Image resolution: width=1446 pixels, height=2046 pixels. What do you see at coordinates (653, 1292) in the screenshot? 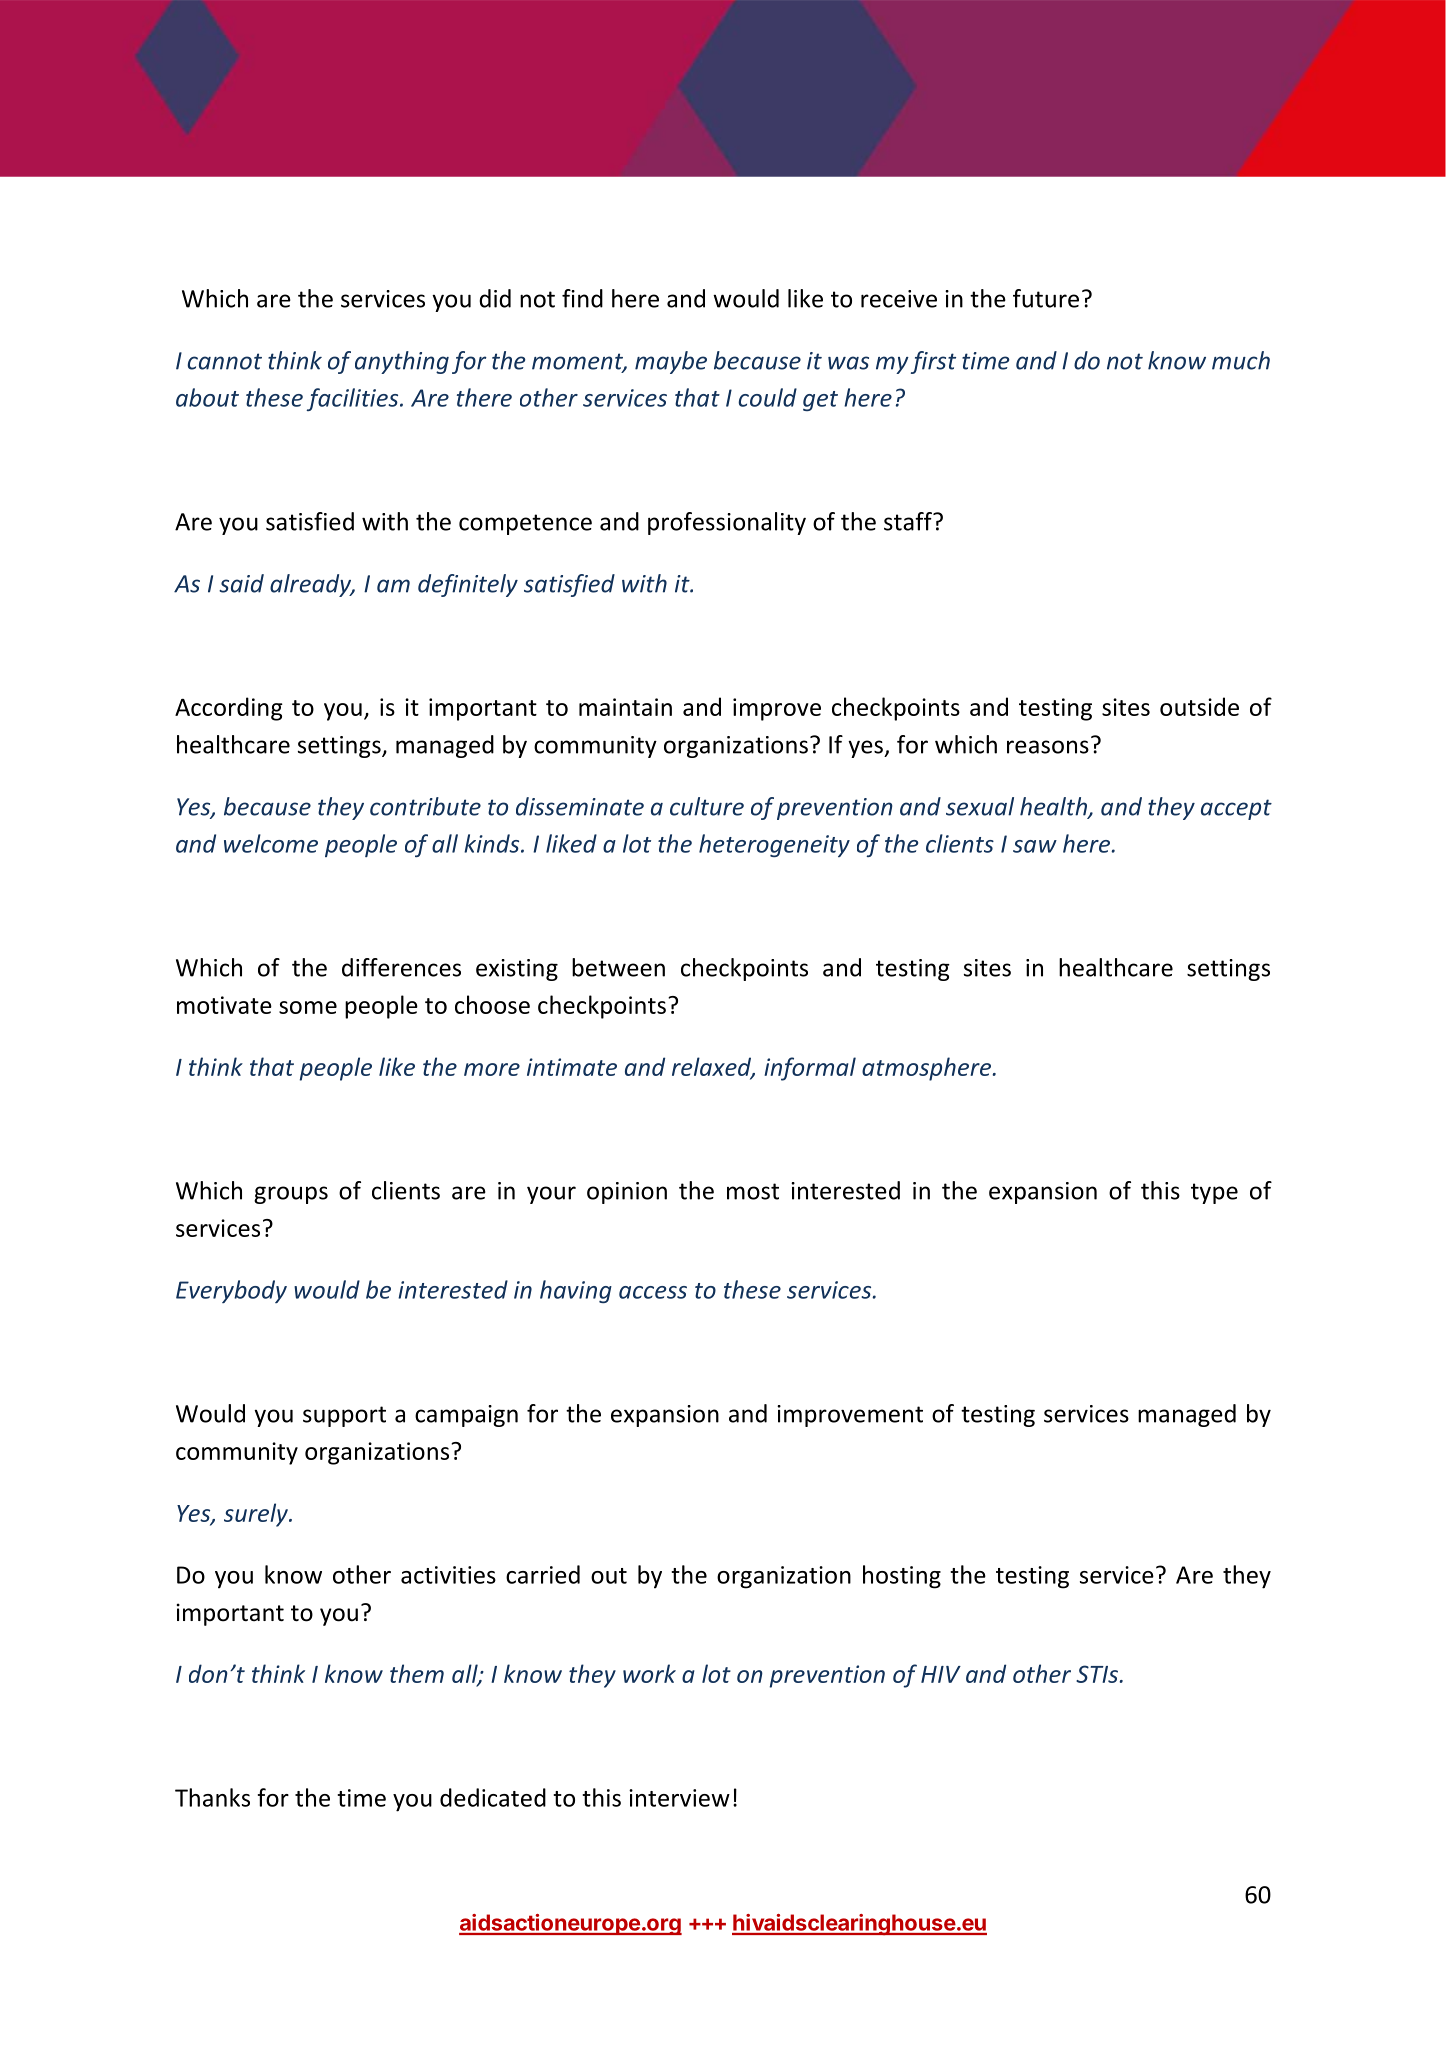
I see `access` at bounding box center [653, 1292].
